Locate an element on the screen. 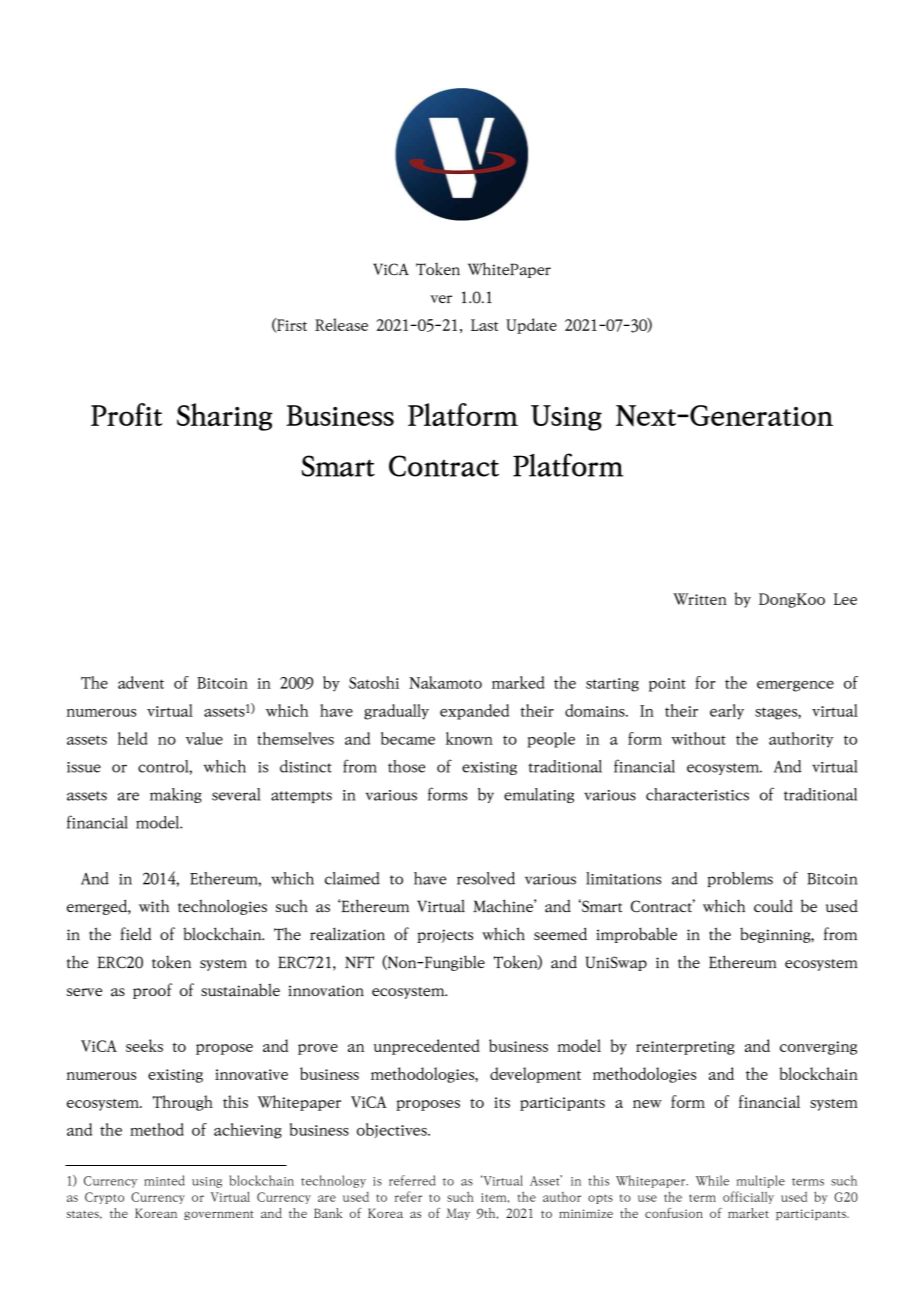 This screenshot has width=924, height=1307. advent is located at coordinates (141, 682).
